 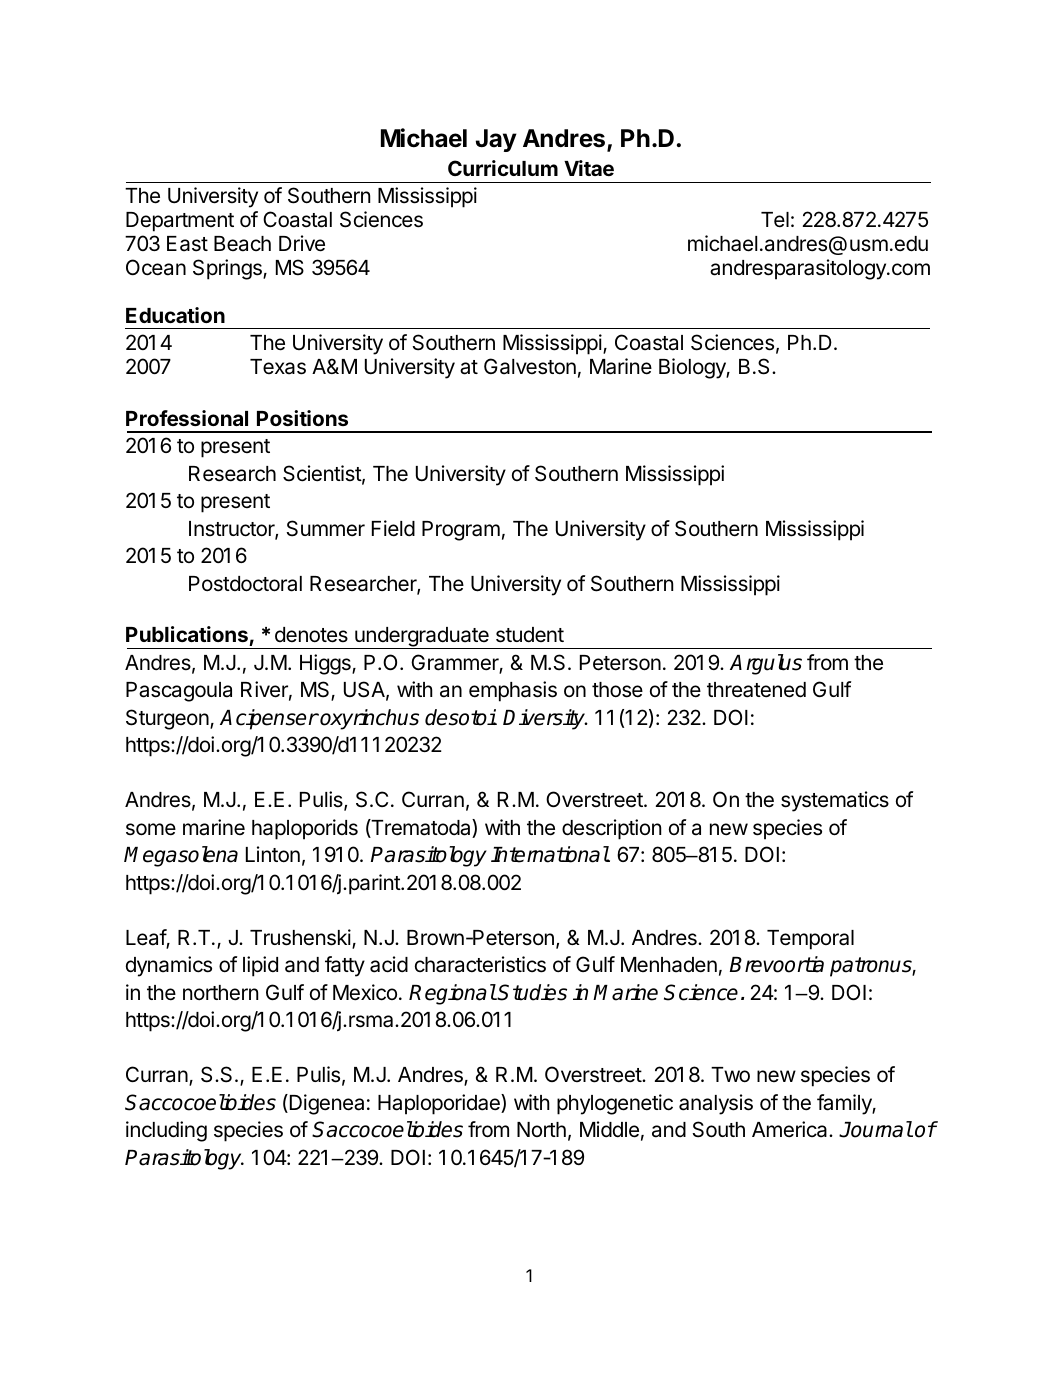 What do you see at coordinates (716, 1104) in the image?
I see `analysis` at bounding box center [716, 1104].
